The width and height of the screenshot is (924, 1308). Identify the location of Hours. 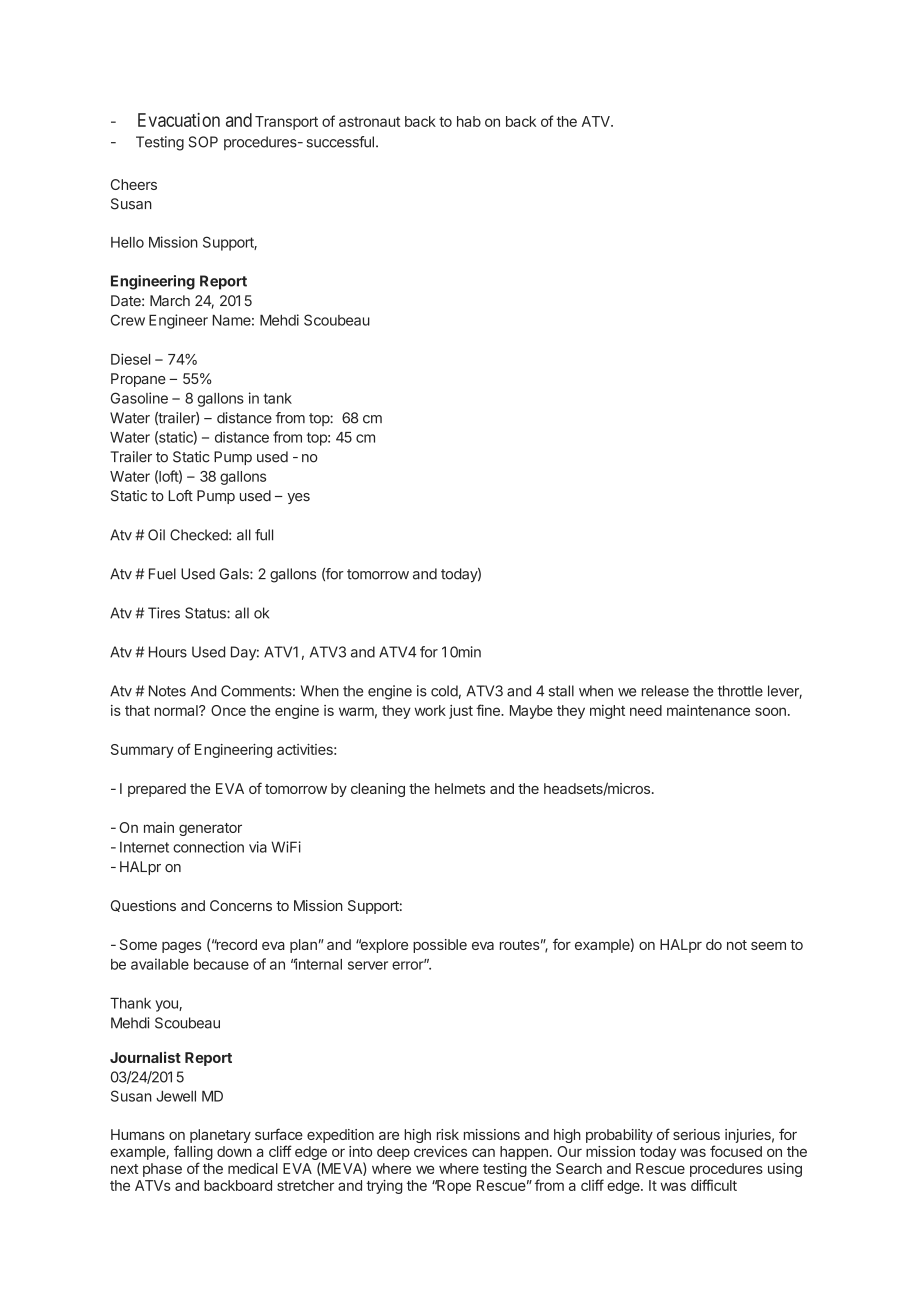
(168, 652).
